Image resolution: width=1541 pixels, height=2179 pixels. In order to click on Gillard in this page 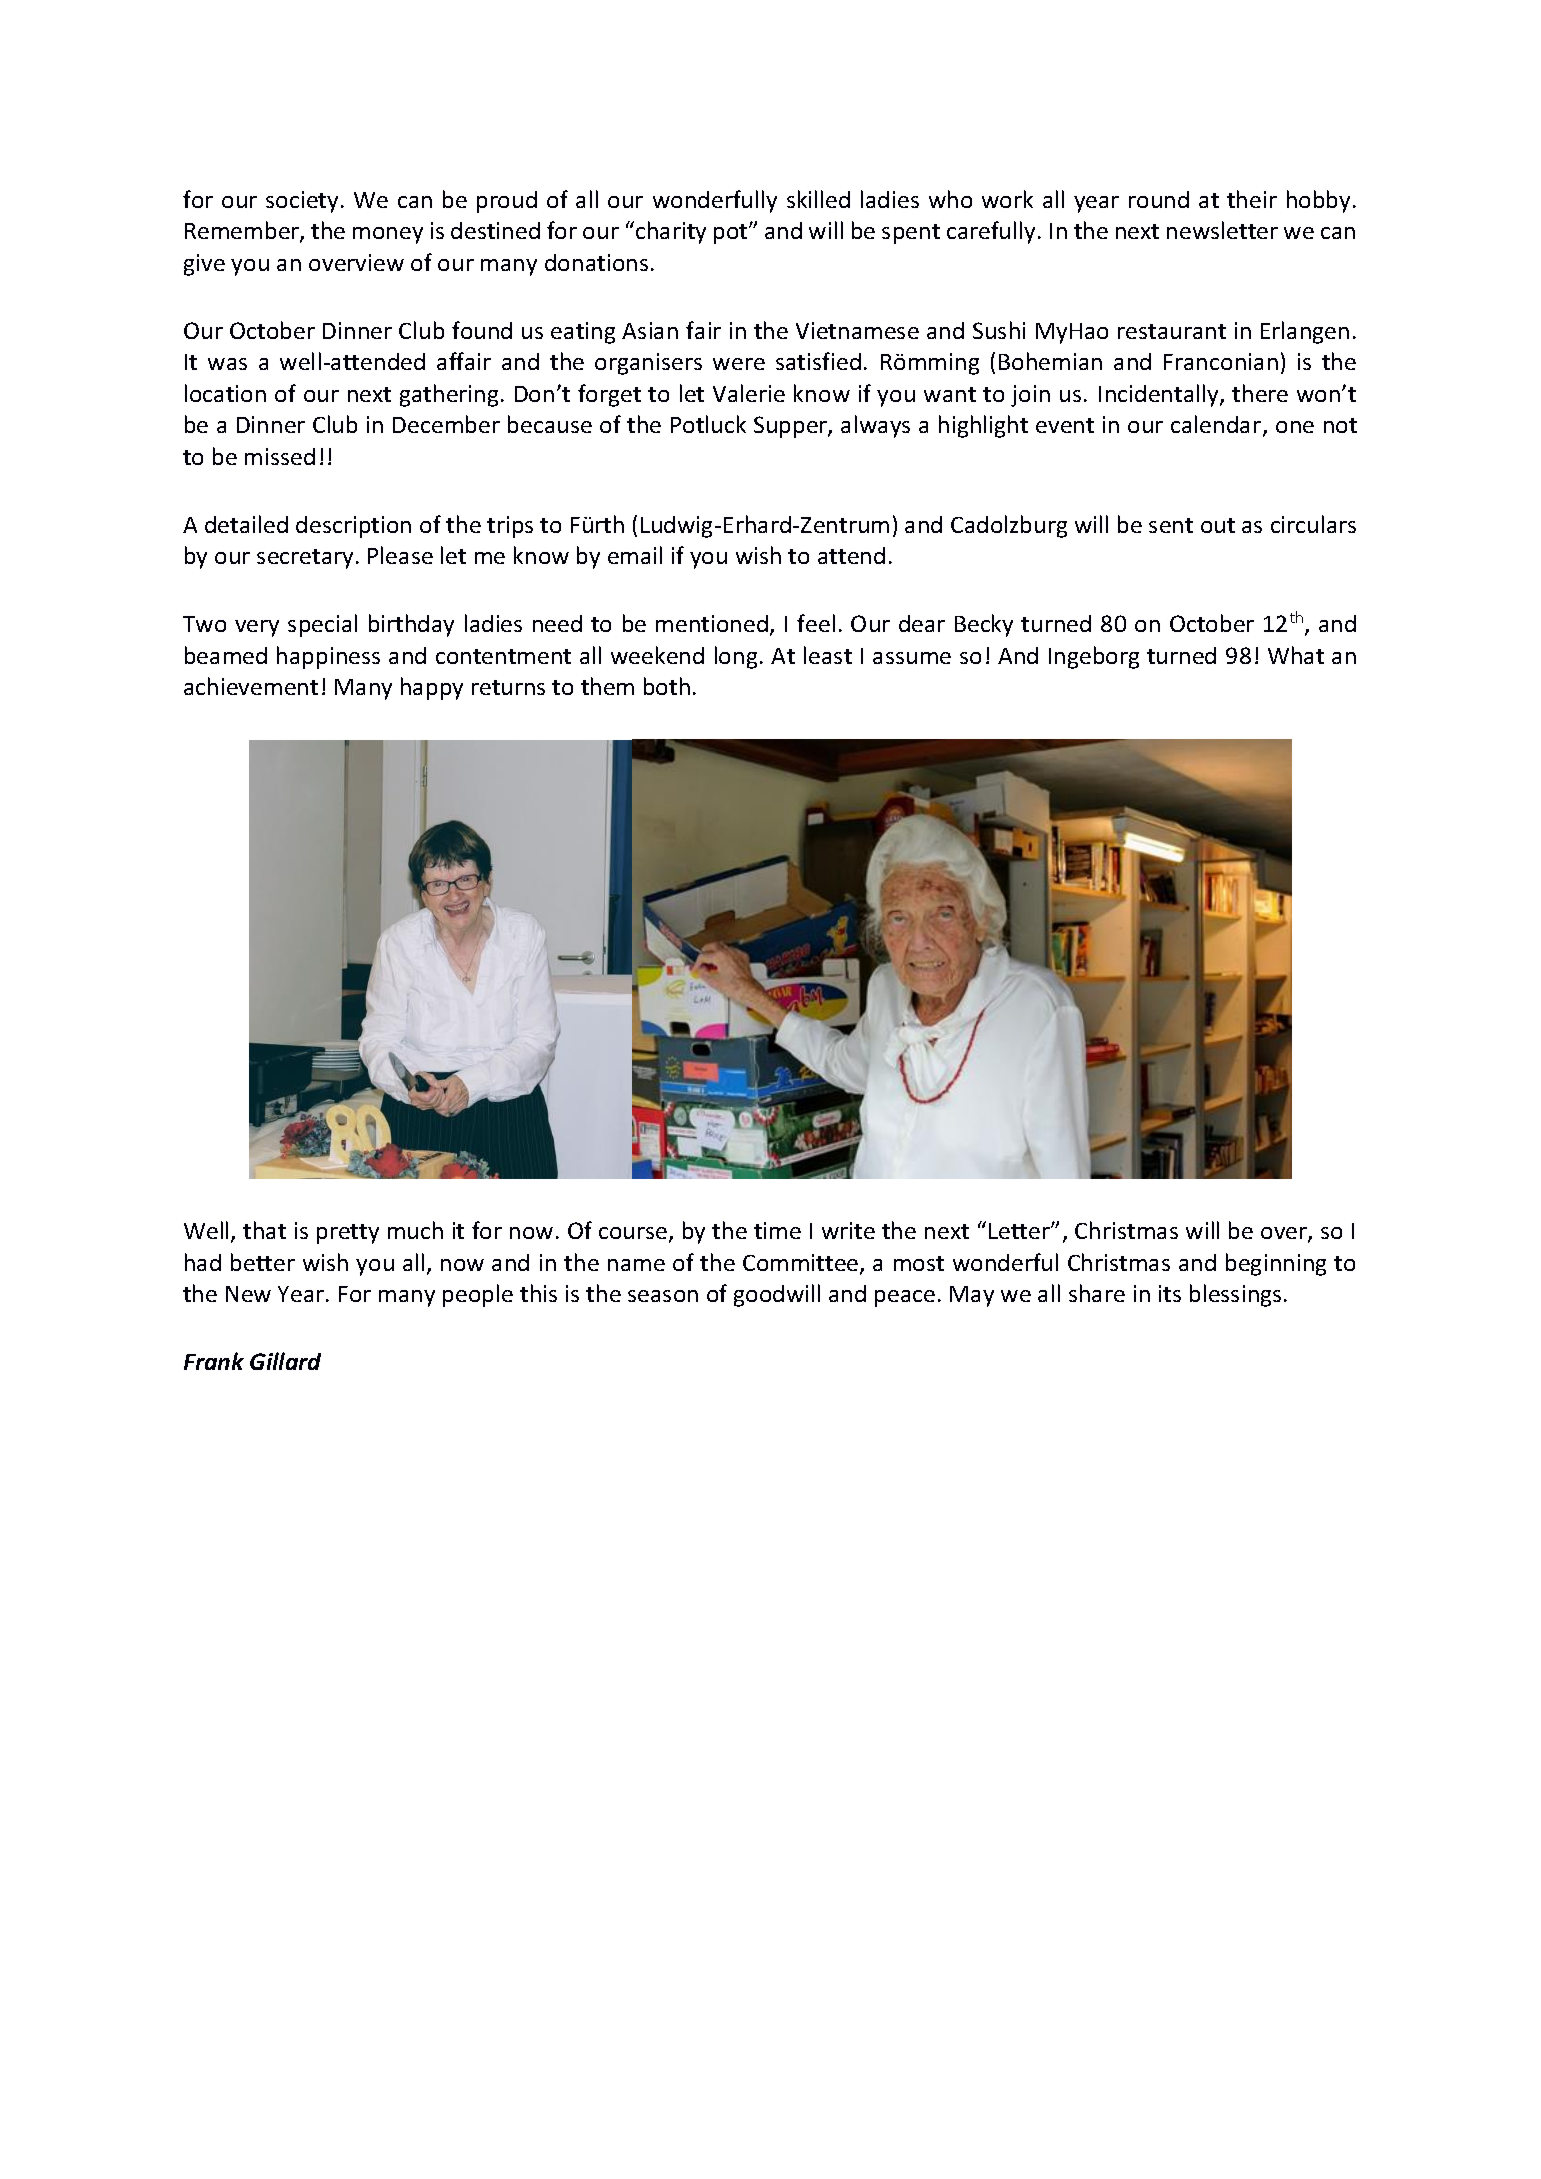, I will do `click(285, 1361)`.
